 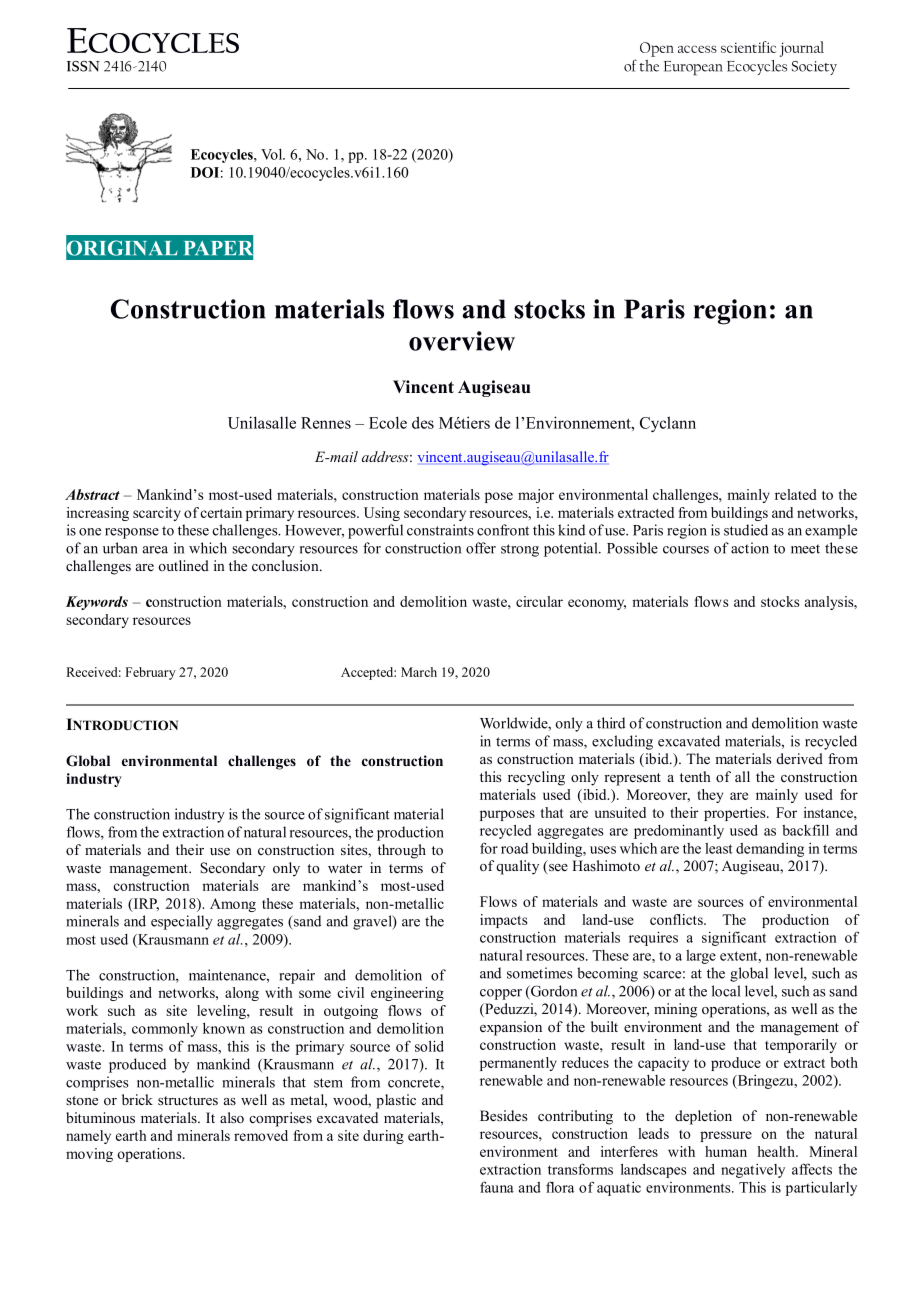 I want to click on Abstract, so click(x=92, y=494).
